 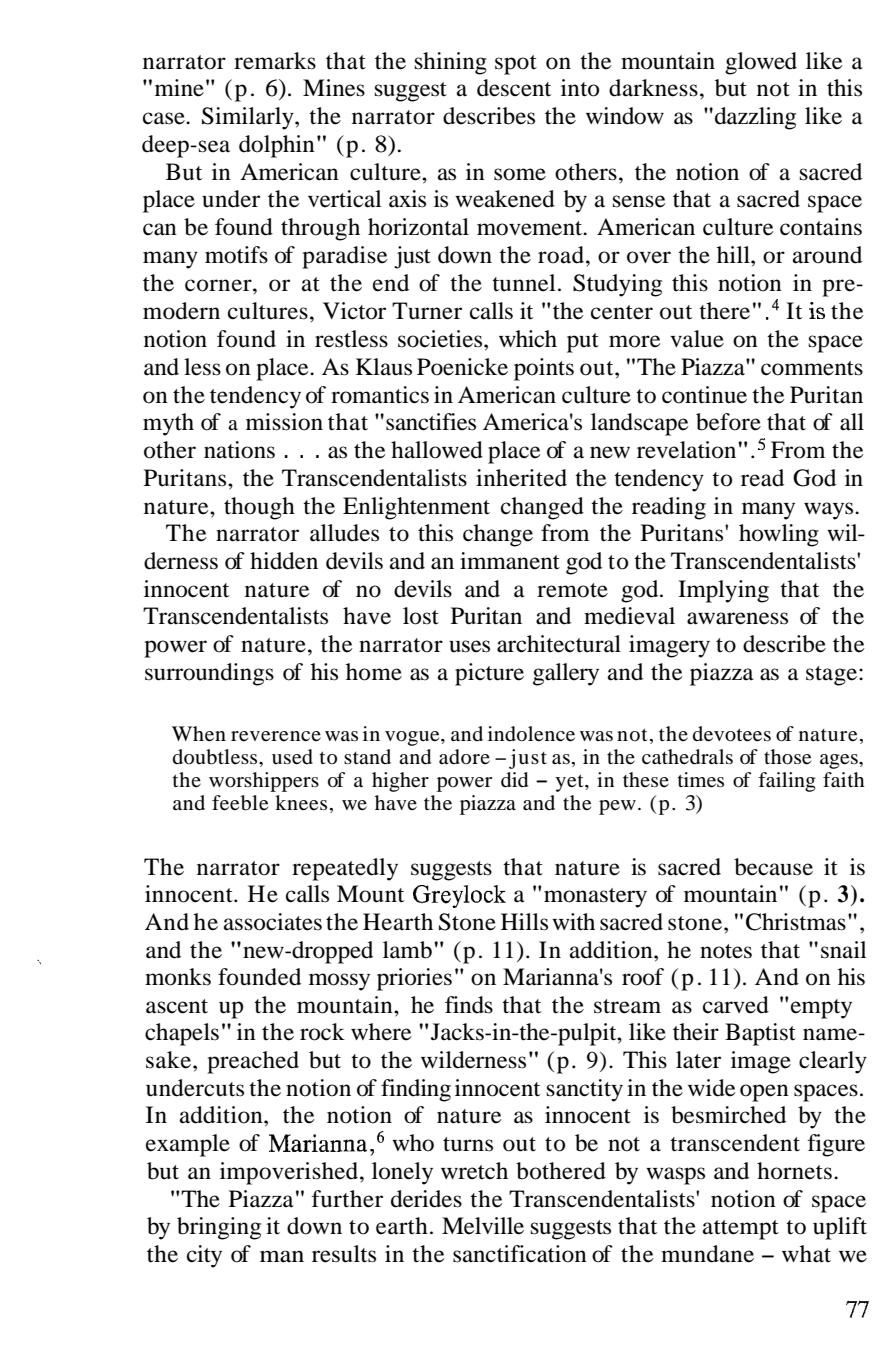 I want to click on before, so click(x=728, y=422).
